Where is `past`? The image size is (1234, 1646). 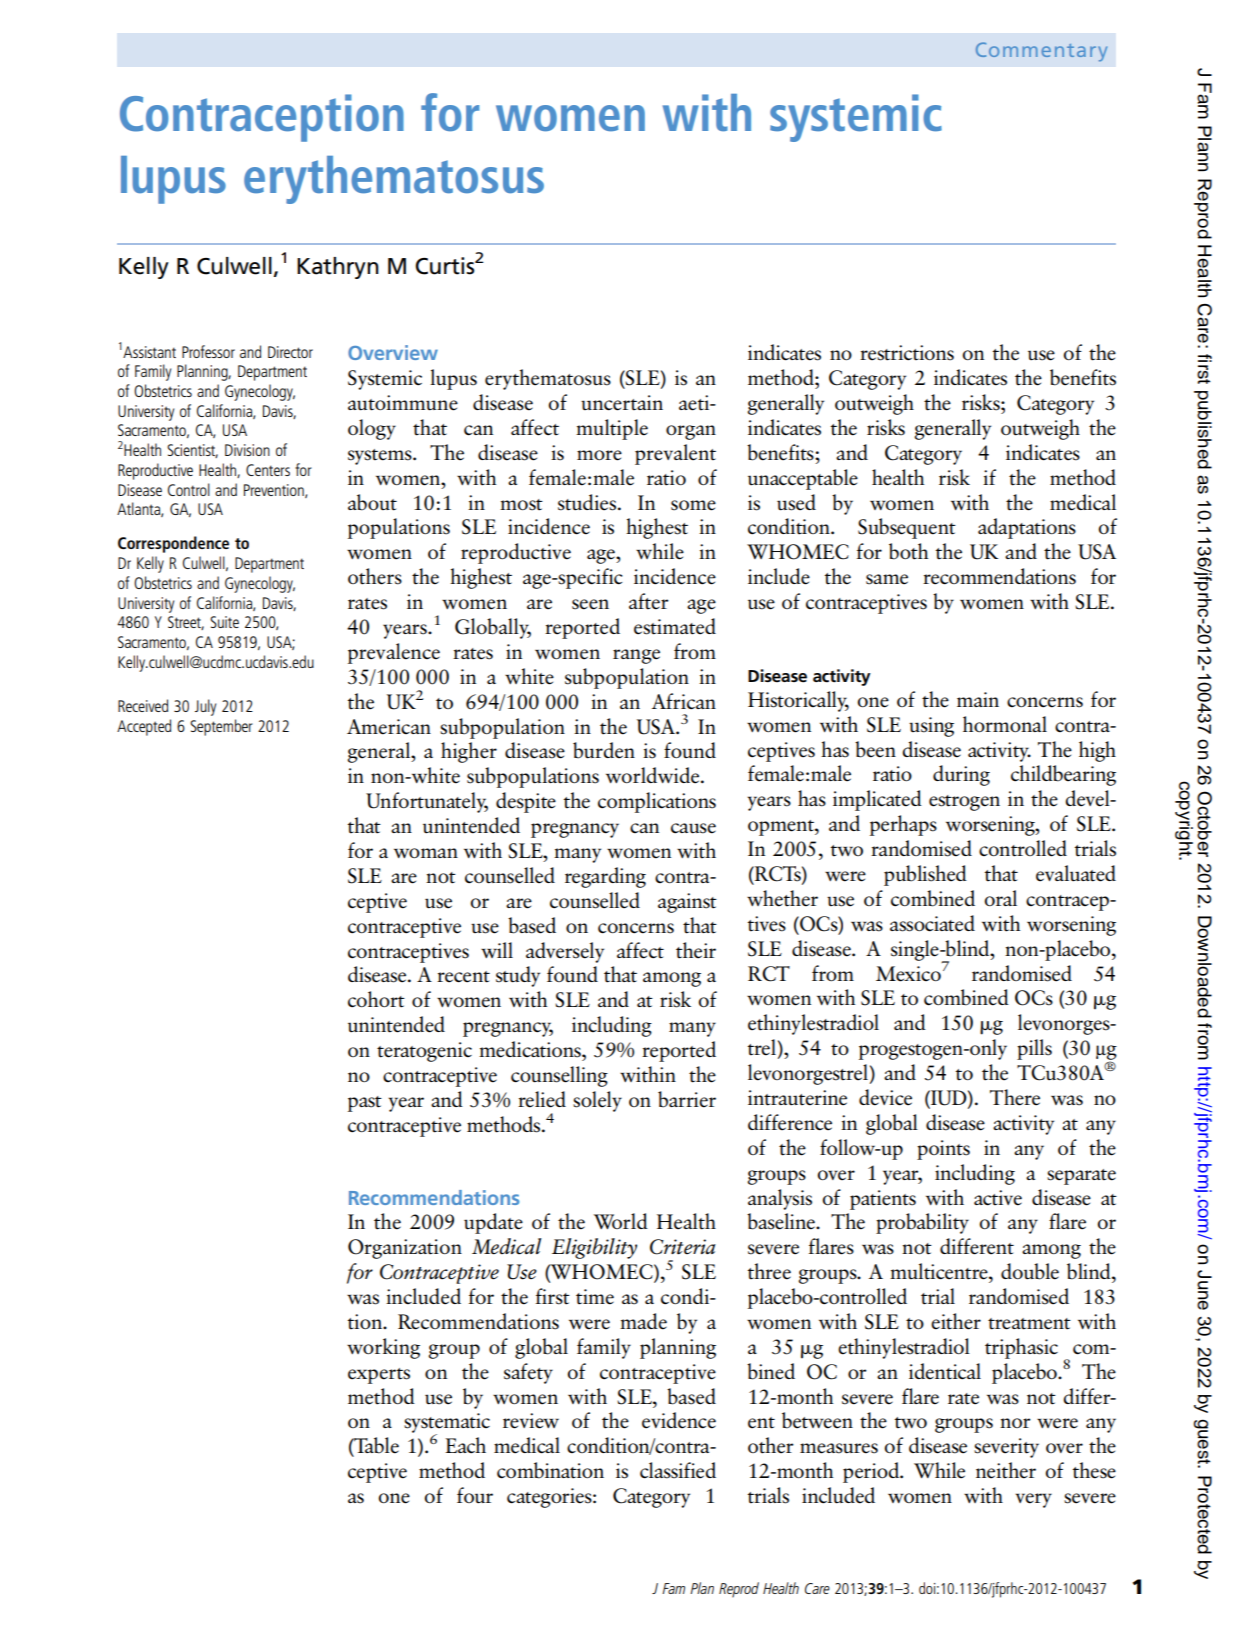
past is located at coordinates (365, 1104).
